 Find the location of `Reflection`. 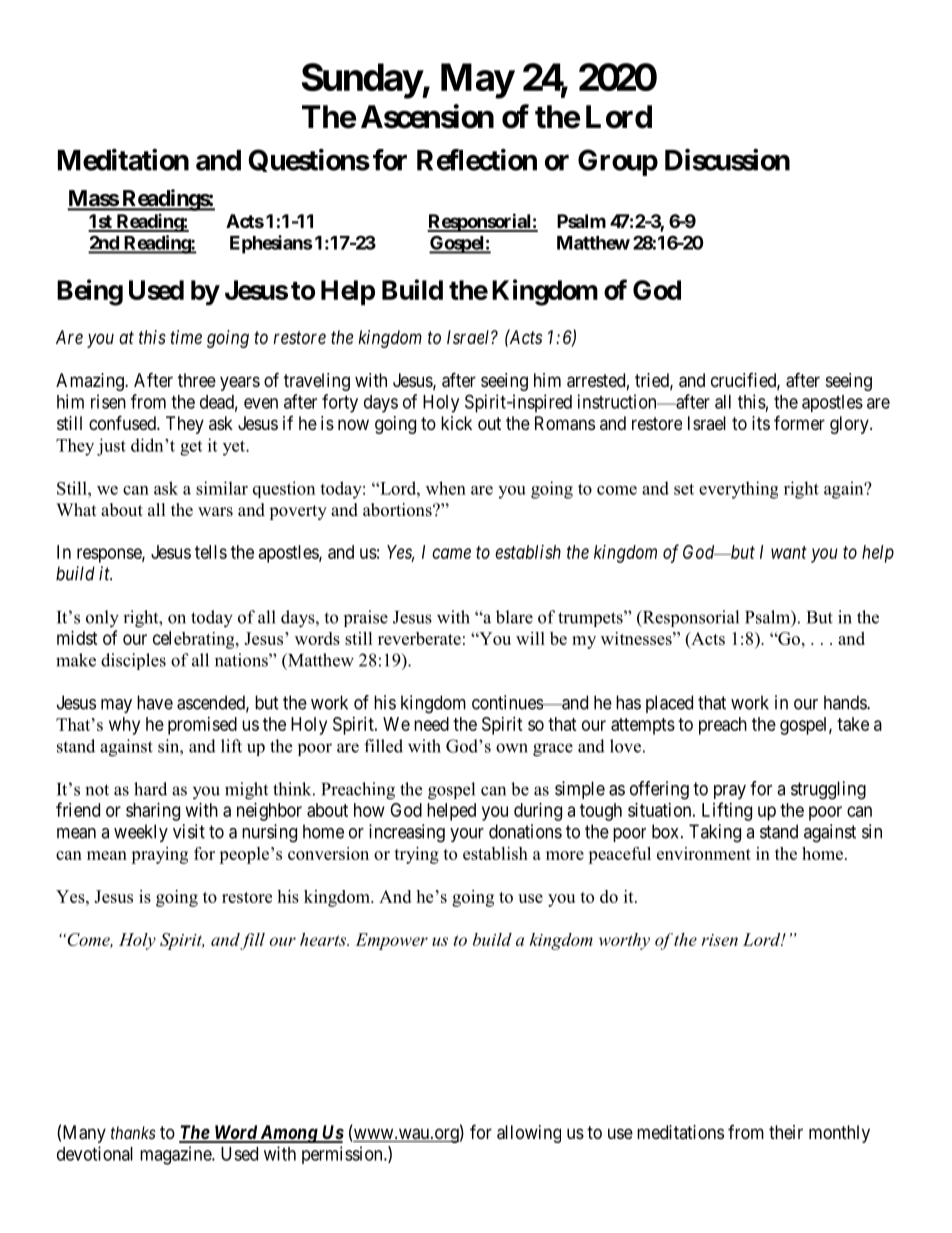

Reflection is located at coordinates (477, 159).
